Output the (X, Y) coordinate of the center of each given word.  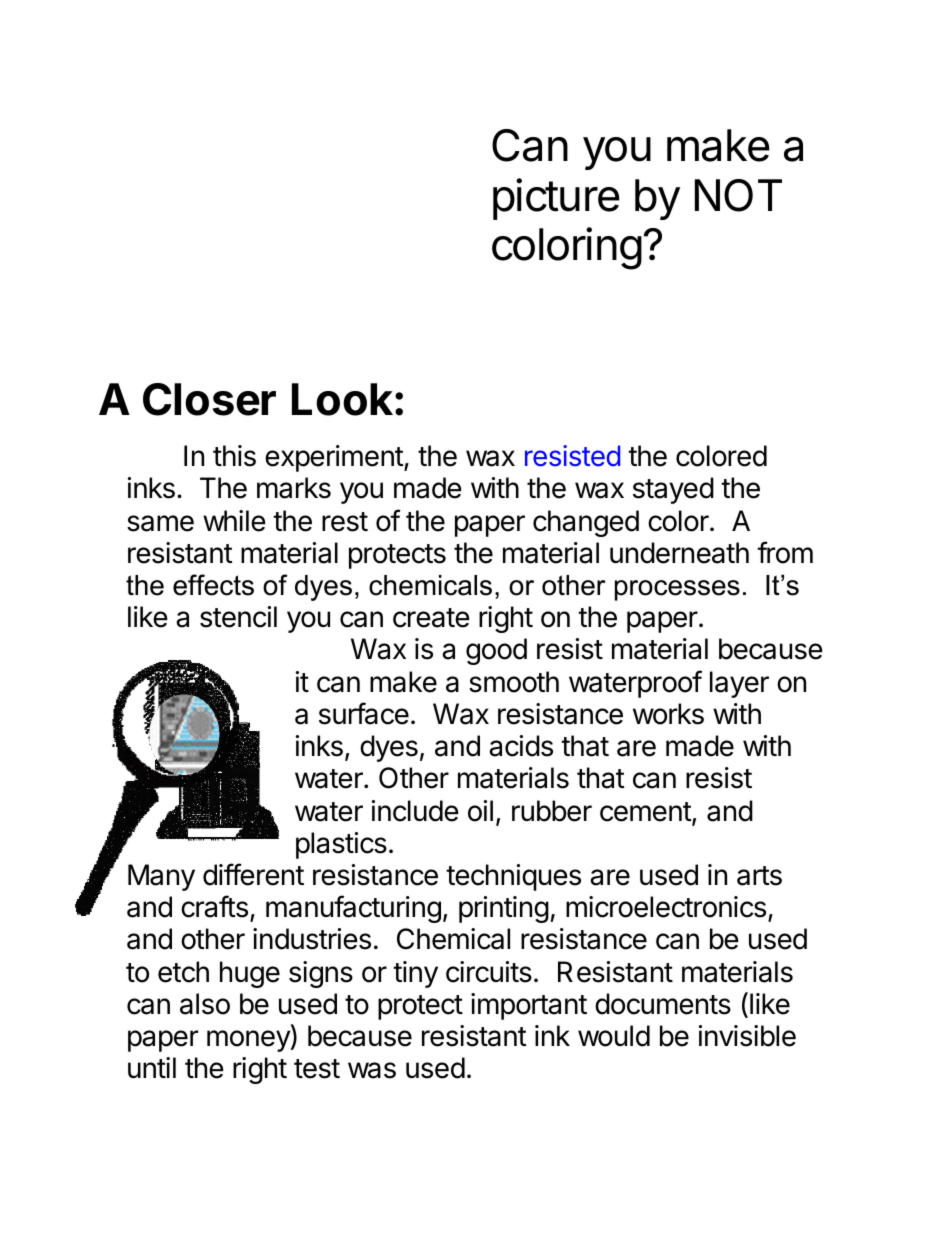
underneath (679, 553)
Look (344, 399)
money (249, 1041)
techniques (513, 877)
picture (556, 199)
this (234, 456)
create (431, 618)
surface (364, 713)
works (668, 714)
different (253, 874)
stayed (673, 490)
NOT (738, 195)
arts (759, 876)
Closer (209, 399)
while (234, 521)
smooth (514, 682)
